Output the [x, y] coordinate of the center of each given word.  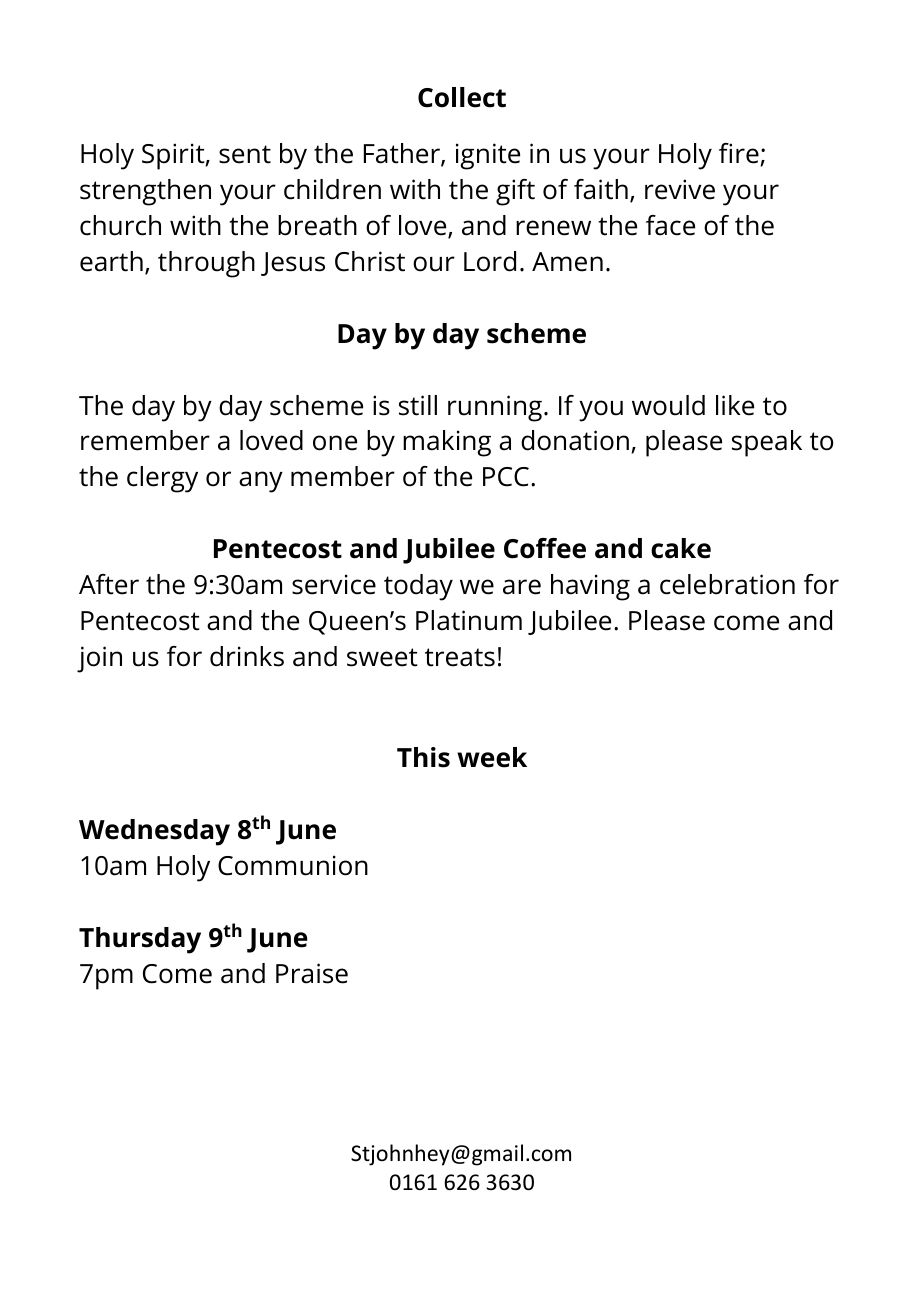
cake [681, 548]
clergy [162, 479]
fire [740, 154]
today [418, 587]
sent [245, 154]
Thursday [140, 940]
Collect [462, 97]
